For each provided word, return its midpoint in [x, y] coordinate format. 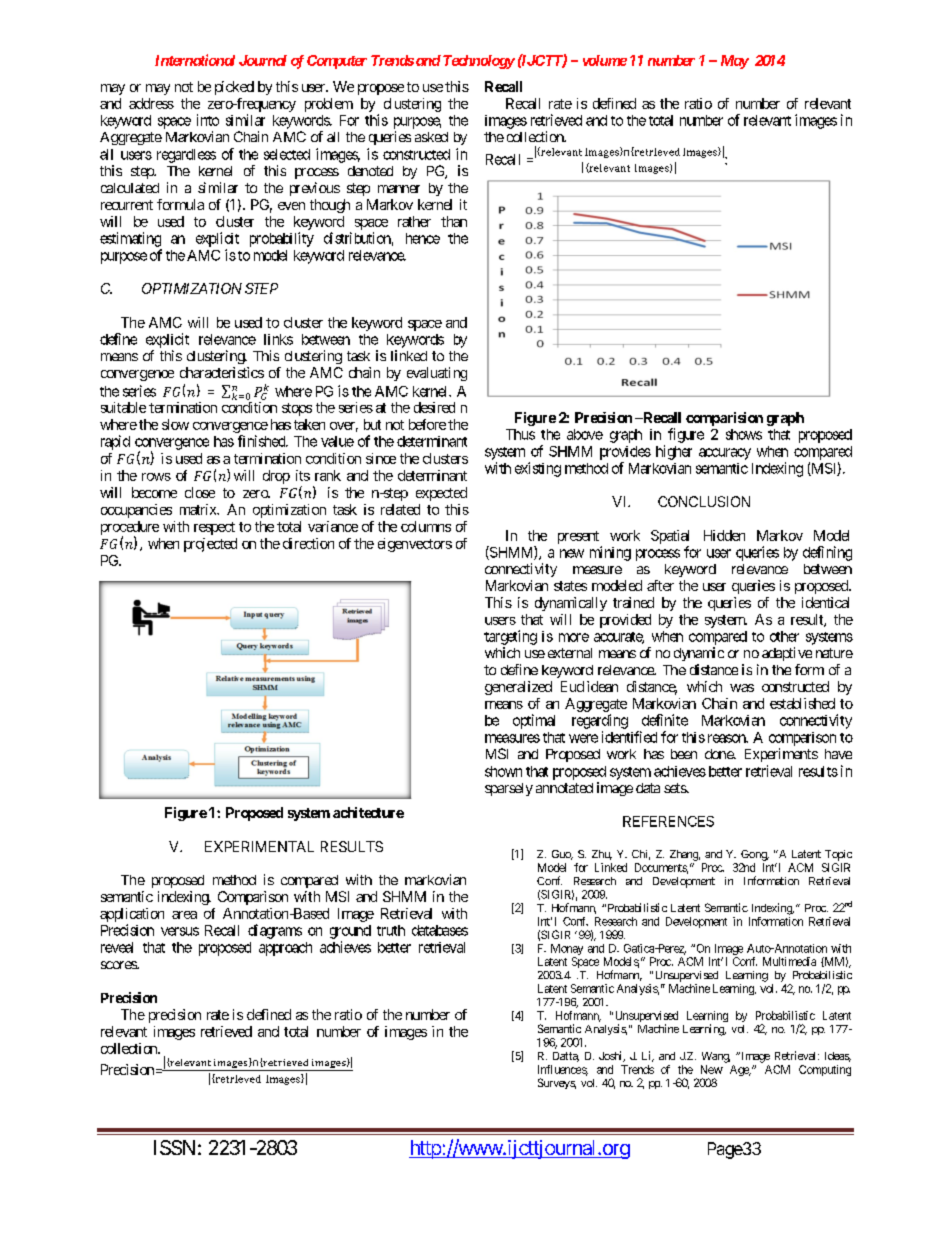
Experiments [781, 755]
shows [744, 434]
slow [175, 424]
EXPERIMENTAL [259, 846]
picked [234, 88]
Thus [520, 434]
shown [503, 771]
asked [431, 137]
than [454, 221]
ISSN [174, 1147]
